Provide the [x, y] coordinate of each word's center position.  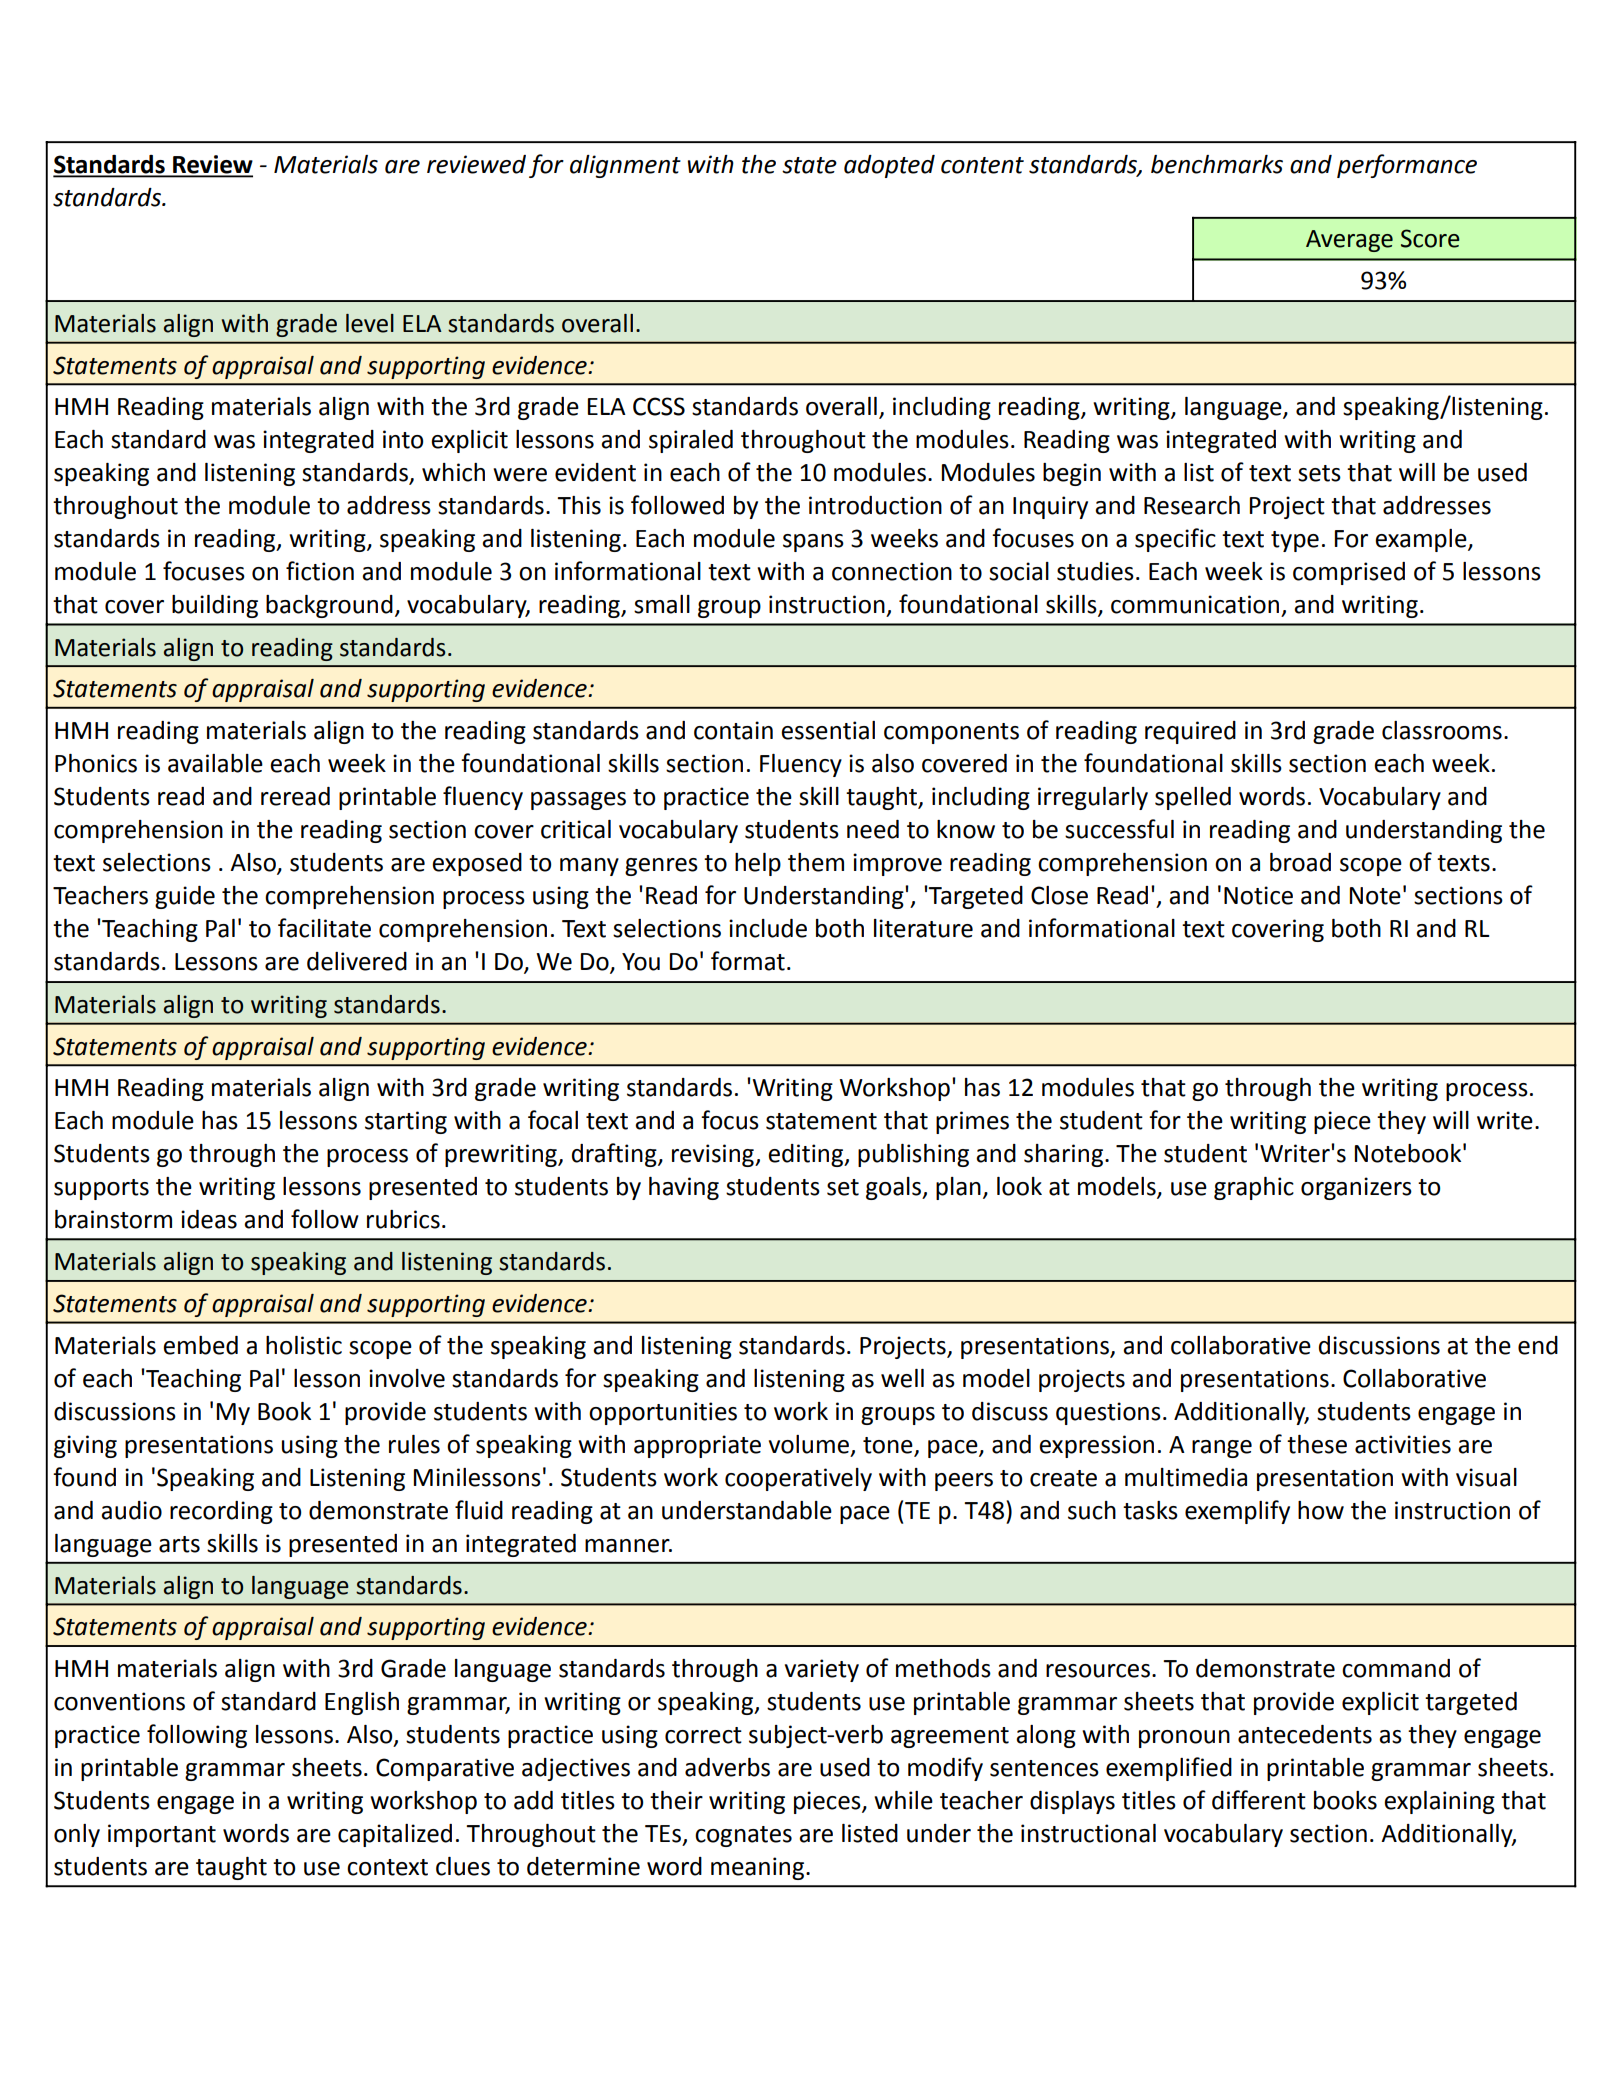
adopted [889, 166]
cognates [743, 1836]
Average [1349, 241]
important [162, 1835]
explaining [1439, 1802]
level [370, 323]
